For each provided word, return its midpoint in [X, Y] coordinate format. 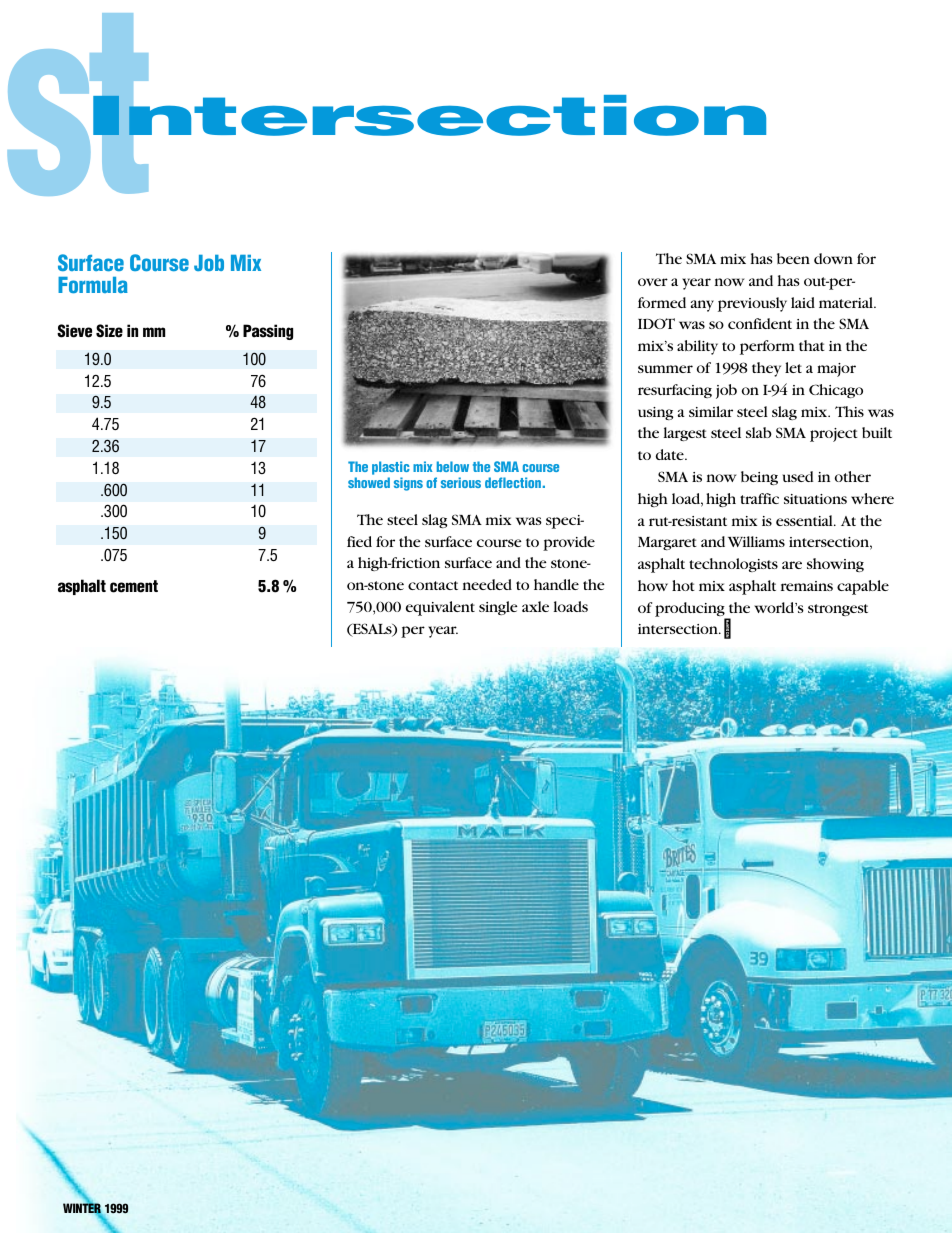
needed [487, 584]
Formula [93, 285]
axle [535, 606]
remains [807, 586]
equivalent [440, 608]
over [653, 282]
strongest [838, 610]
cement [134, 586]
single [498, 608]
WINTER [83, 1208]
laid [803, 302]
